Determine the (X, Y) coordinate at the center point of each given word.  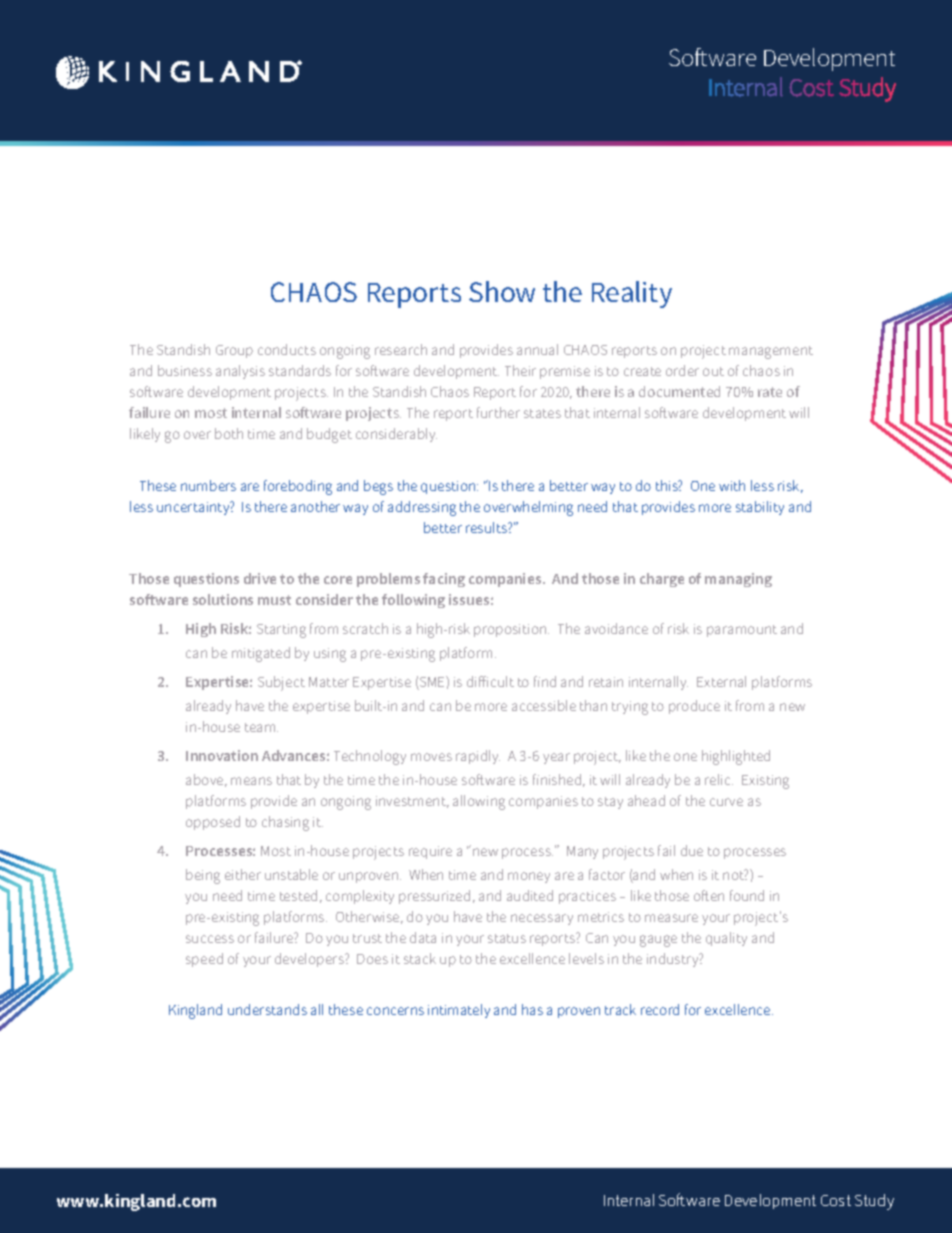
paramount (742, 631)
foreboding (298, 487)
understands (267, 1009)
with (732, 485)
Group (234, 351)
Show (502, 291)
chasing (285, 823)
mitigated (261, 654)
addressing (422, 508)
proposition (511, 630)
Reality (632, 294)
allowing (479, 802)
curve (726, 802)
